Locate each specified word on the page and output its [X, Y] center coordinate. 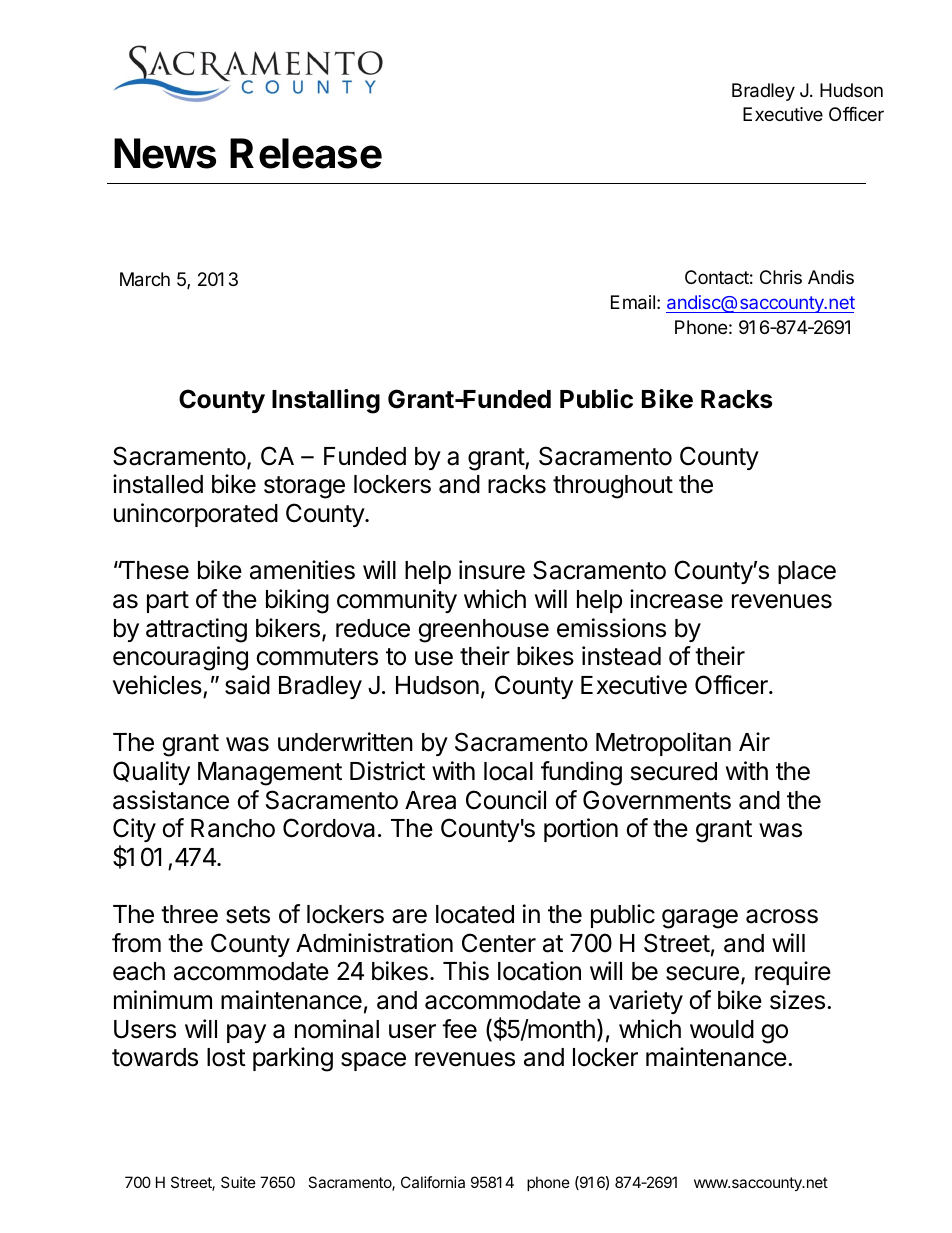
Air [754, 741]
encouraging [180, 658]
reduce [373, 628]
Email [633, 302]
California [433, 1182]
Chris [781, 277]
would [722, 1029]
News [165, 153]
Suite [238, 1182]
